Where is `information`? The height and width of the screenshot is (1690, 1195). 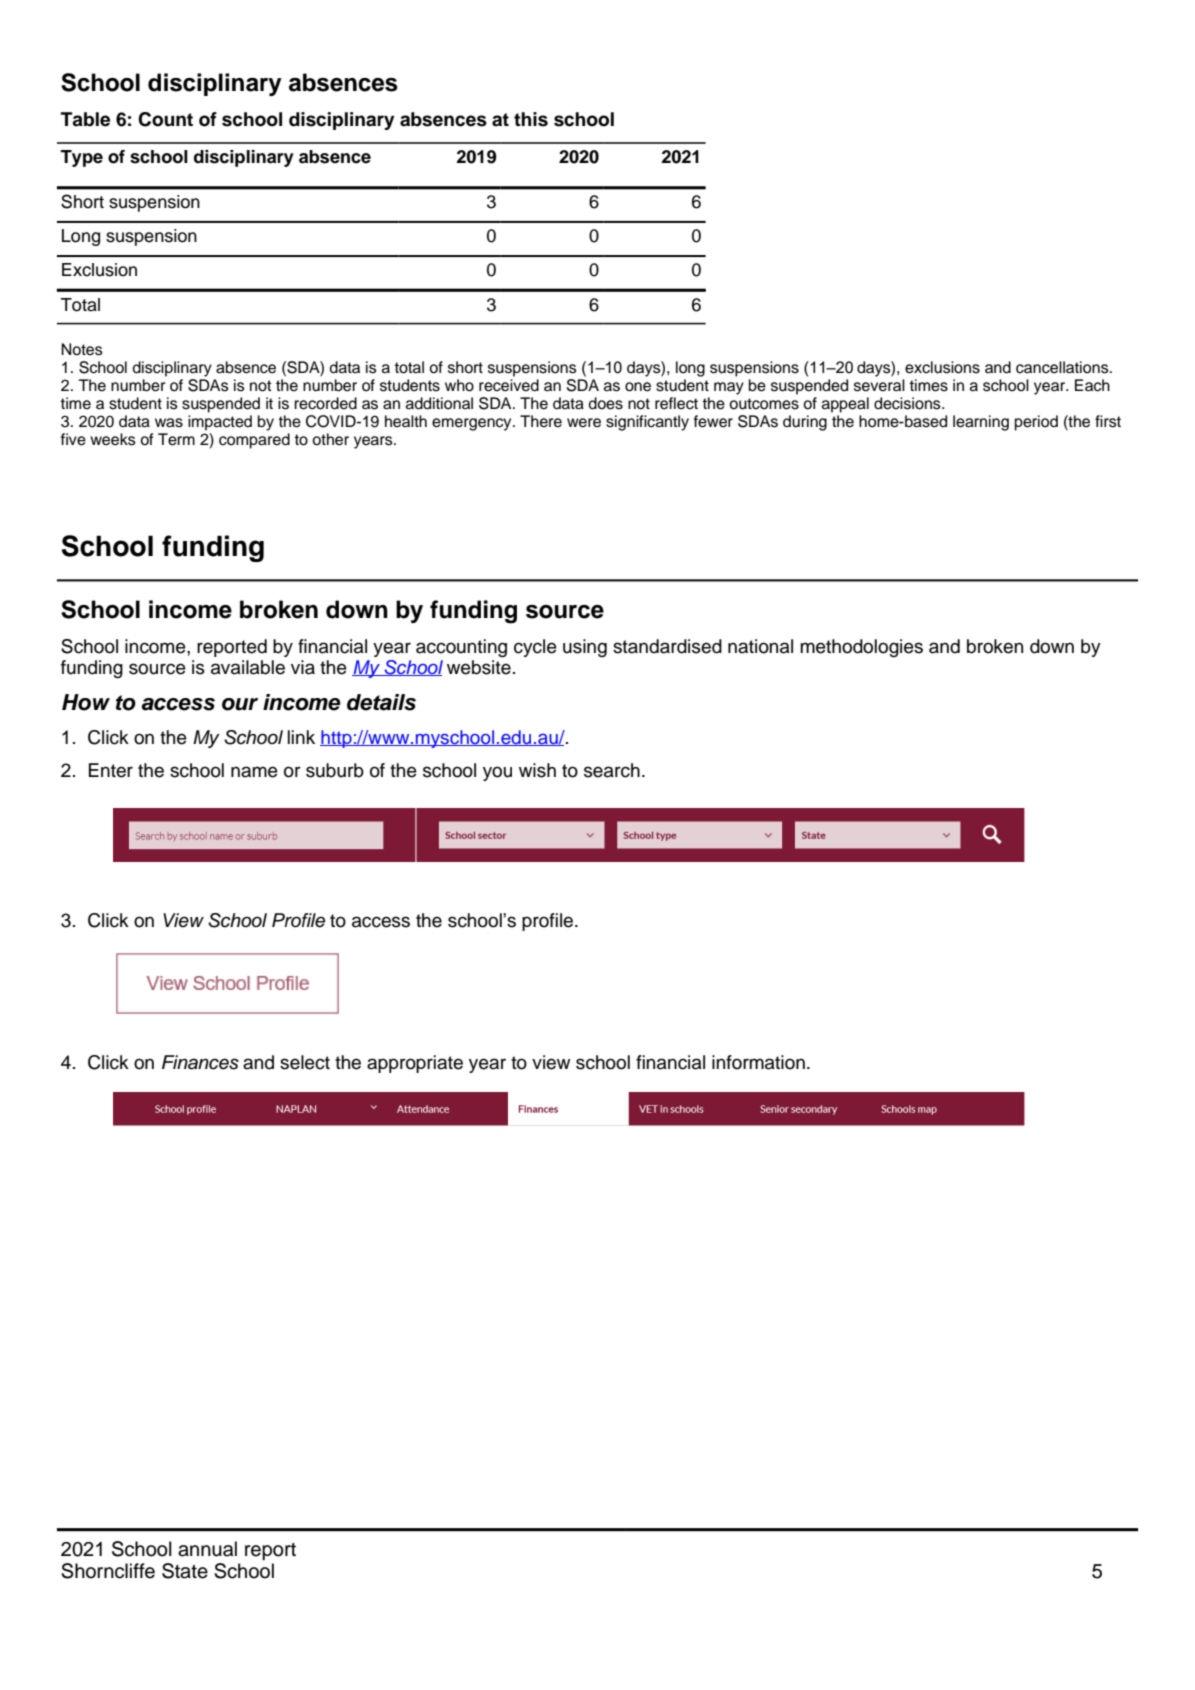 information is located at coordinates (758, 1062).
